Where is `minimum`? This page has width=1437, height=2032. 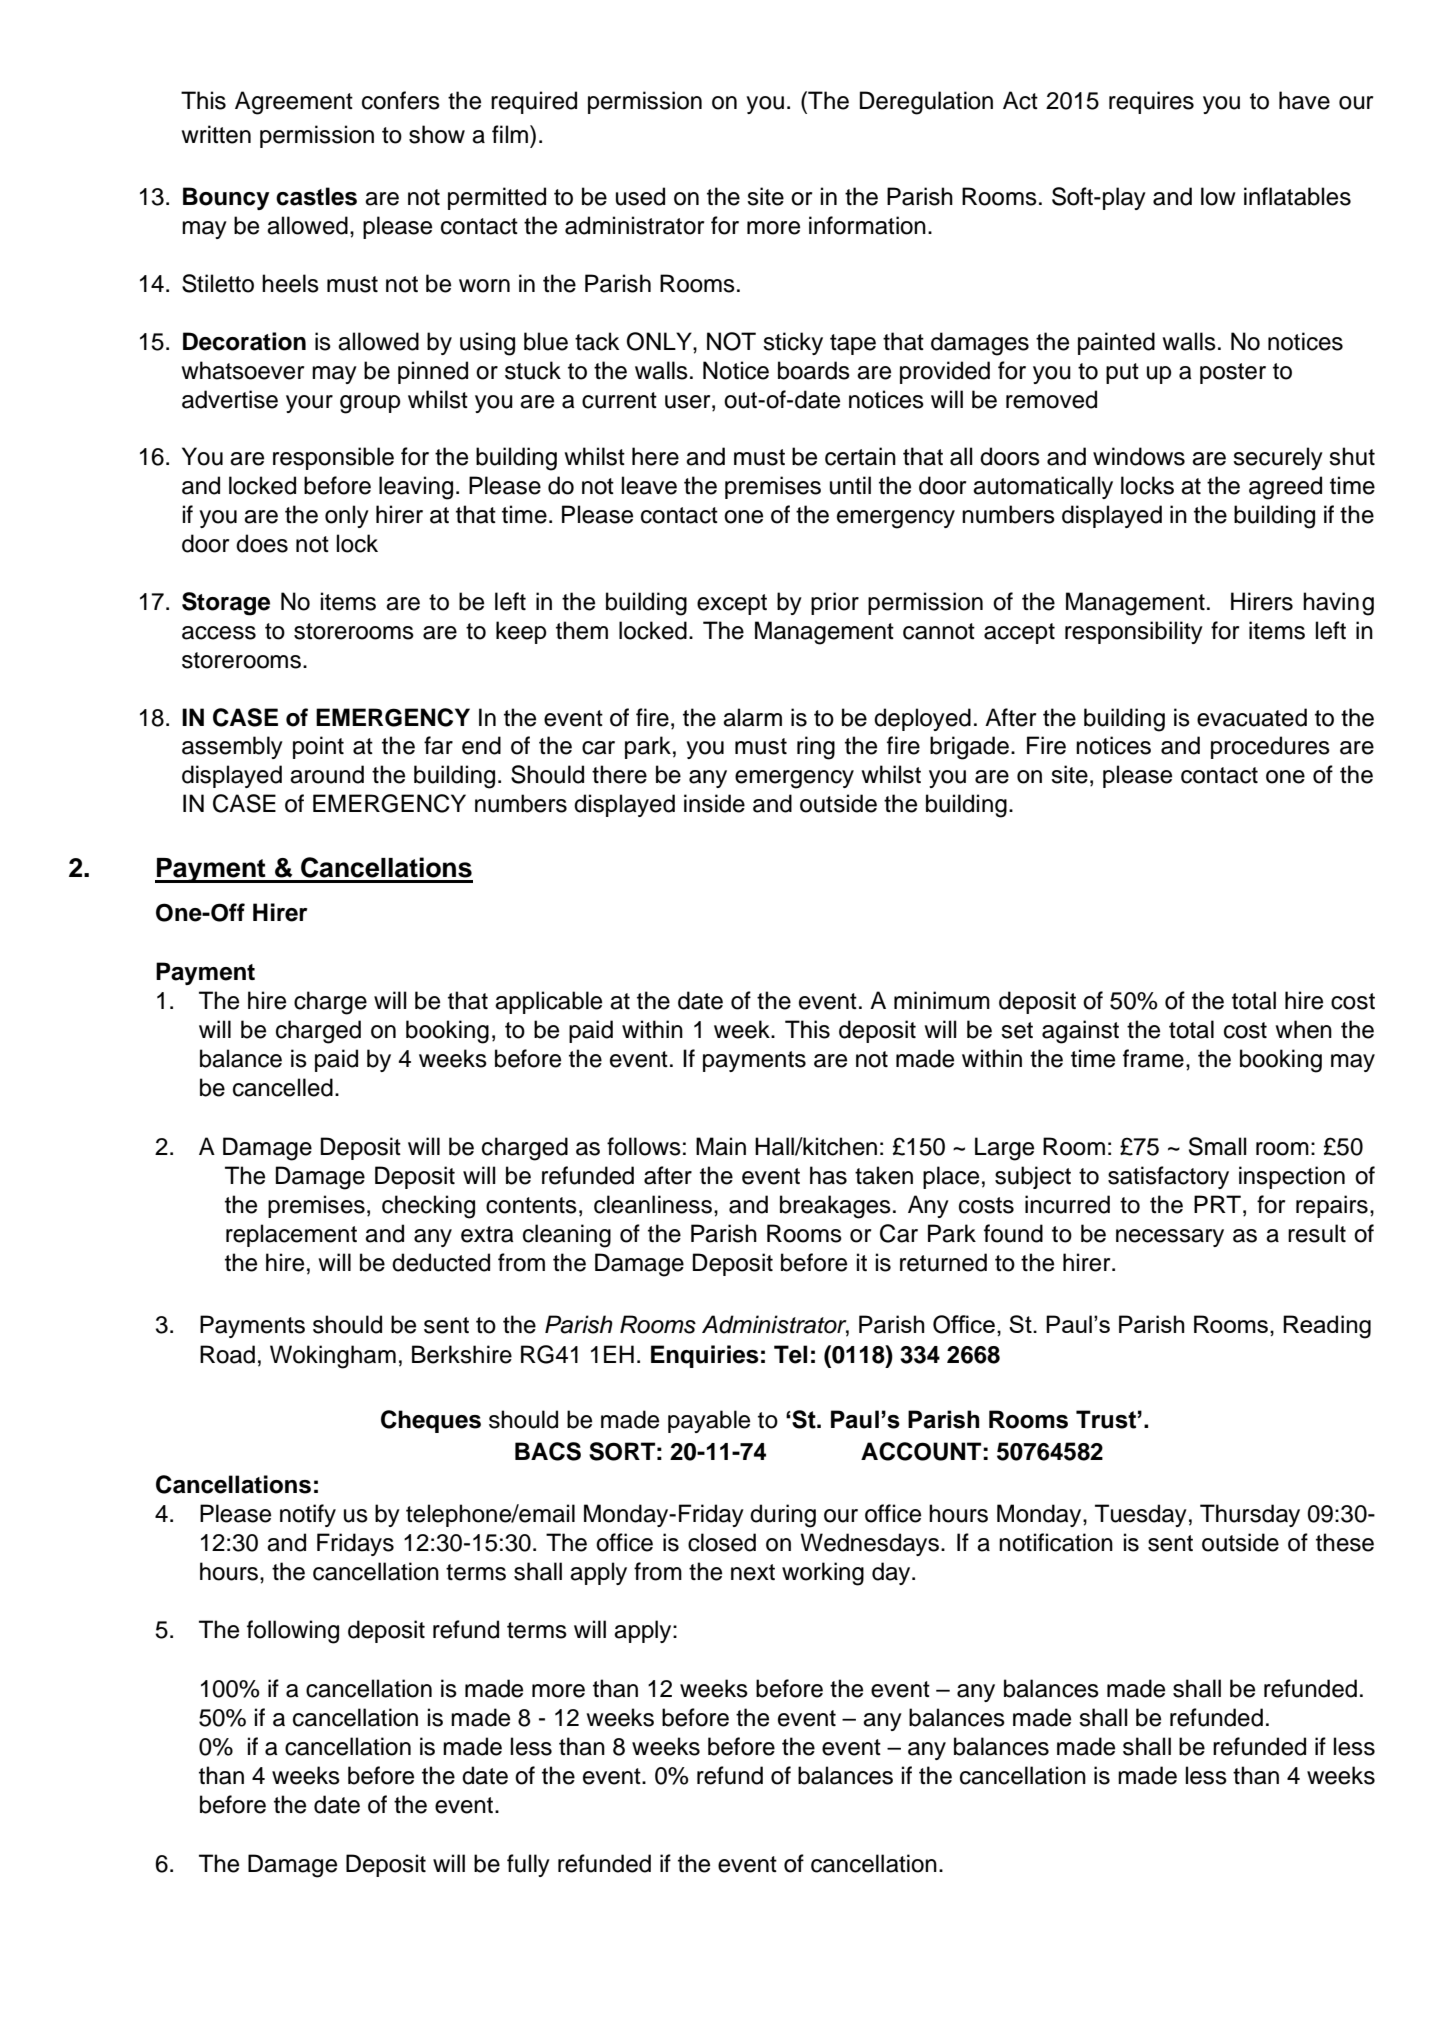
minimum is located at coordinates (942, 1000).
